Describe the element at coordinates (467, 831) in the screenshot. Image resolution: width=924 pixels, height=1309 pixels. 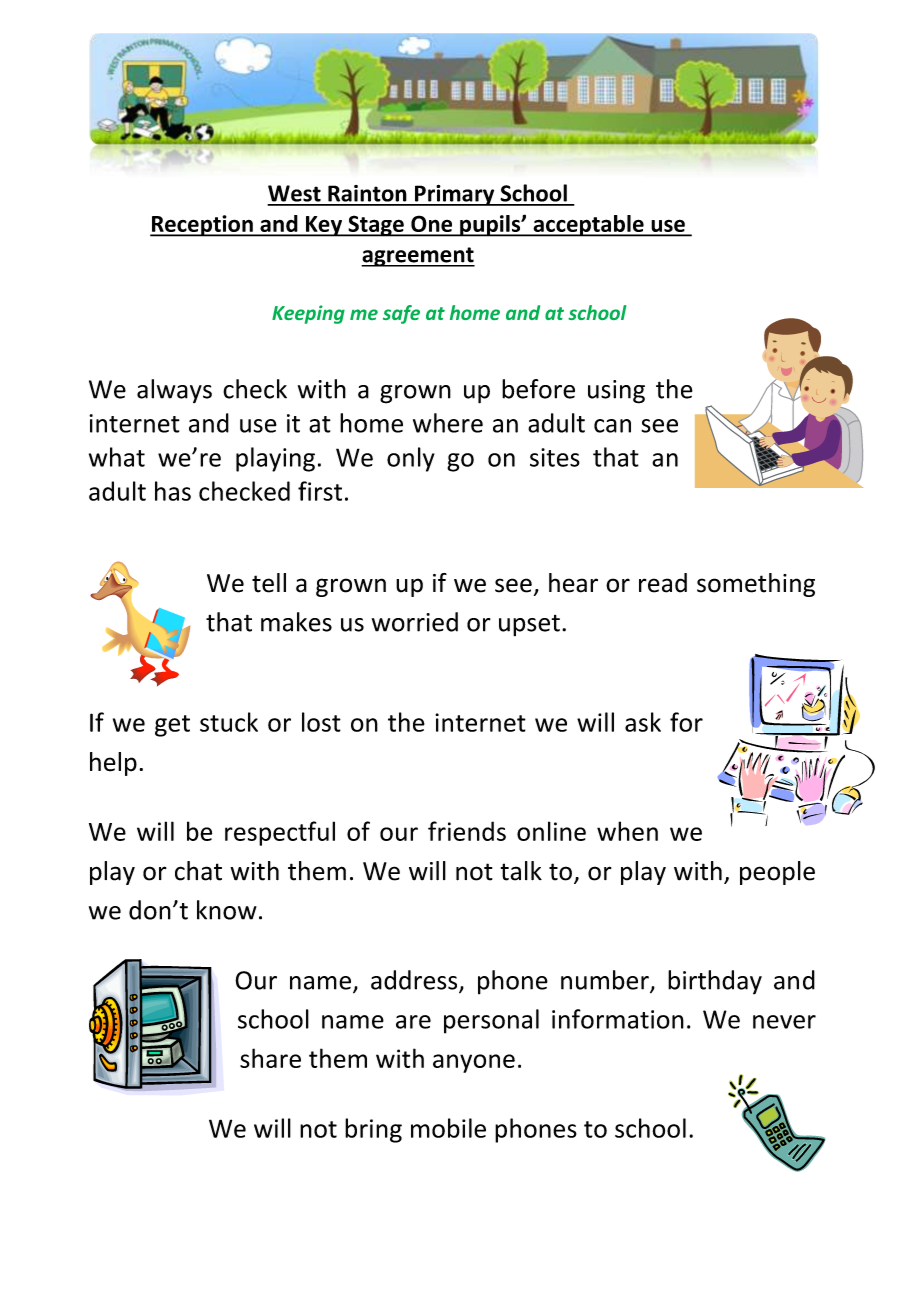
I see `friends` at that location.
